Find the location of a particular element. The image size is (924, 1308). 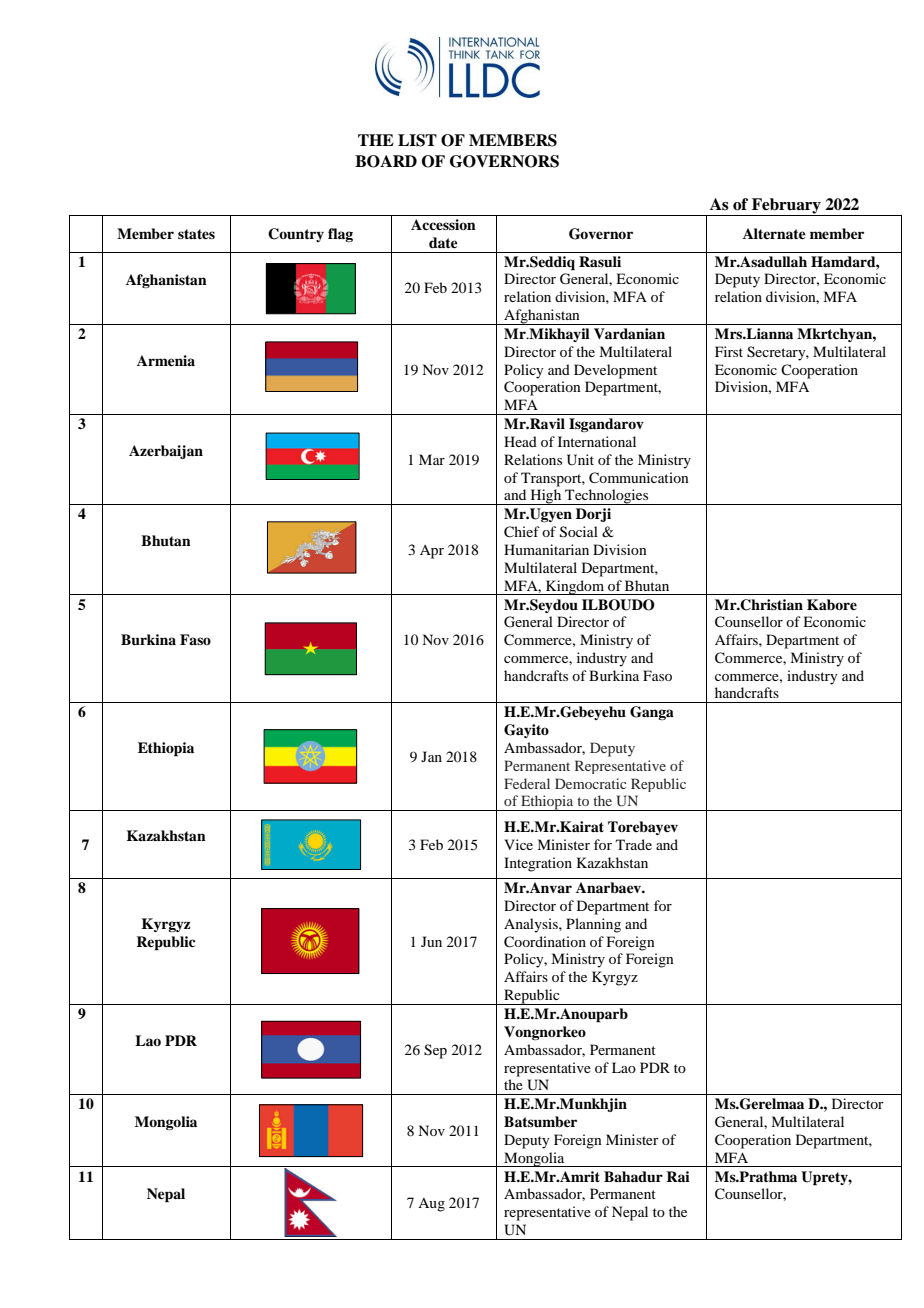

Chief is located at coordinates (522, 532).
